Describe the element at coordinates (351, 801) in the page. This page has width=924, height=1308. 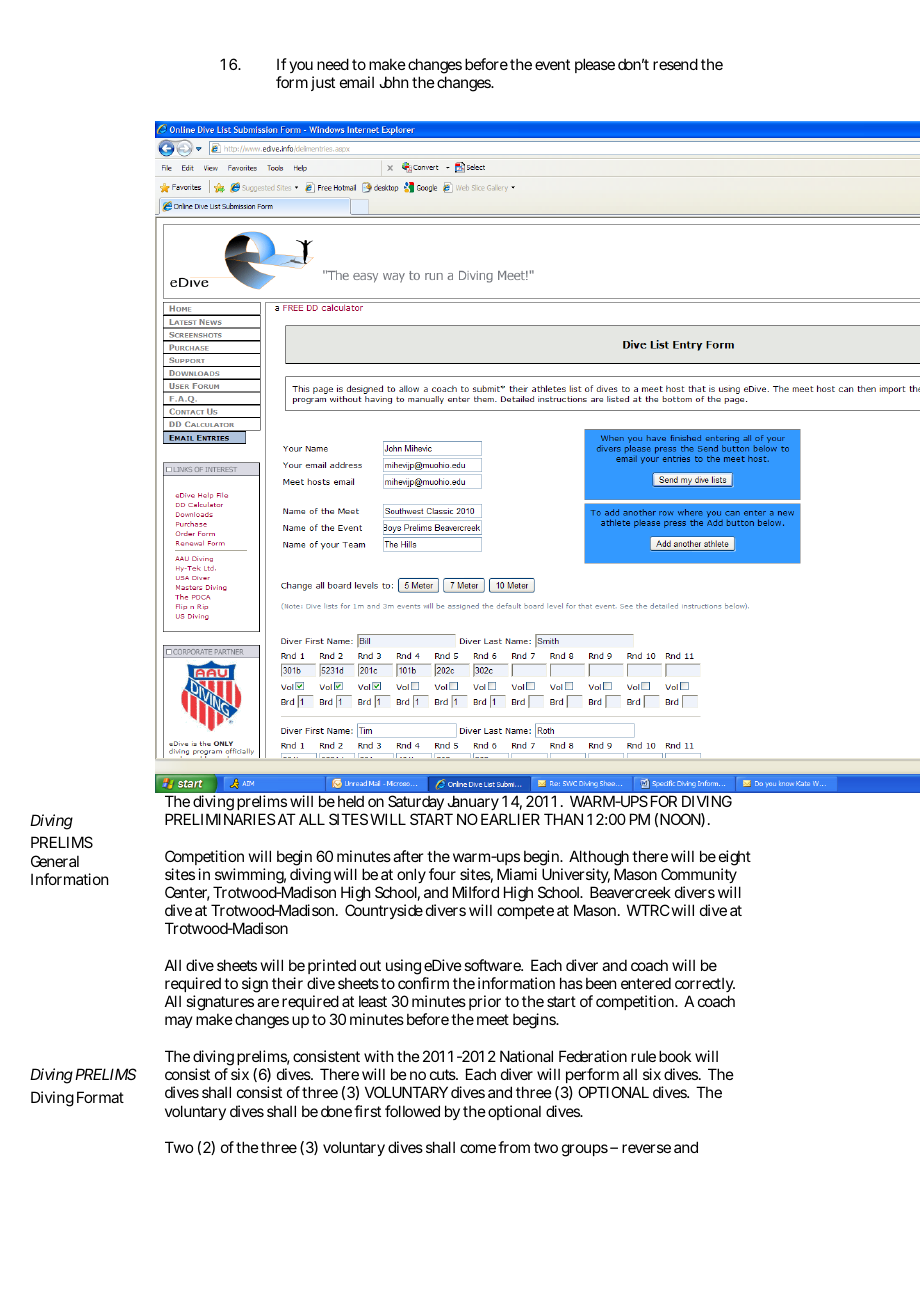
I see `held` at that location.
